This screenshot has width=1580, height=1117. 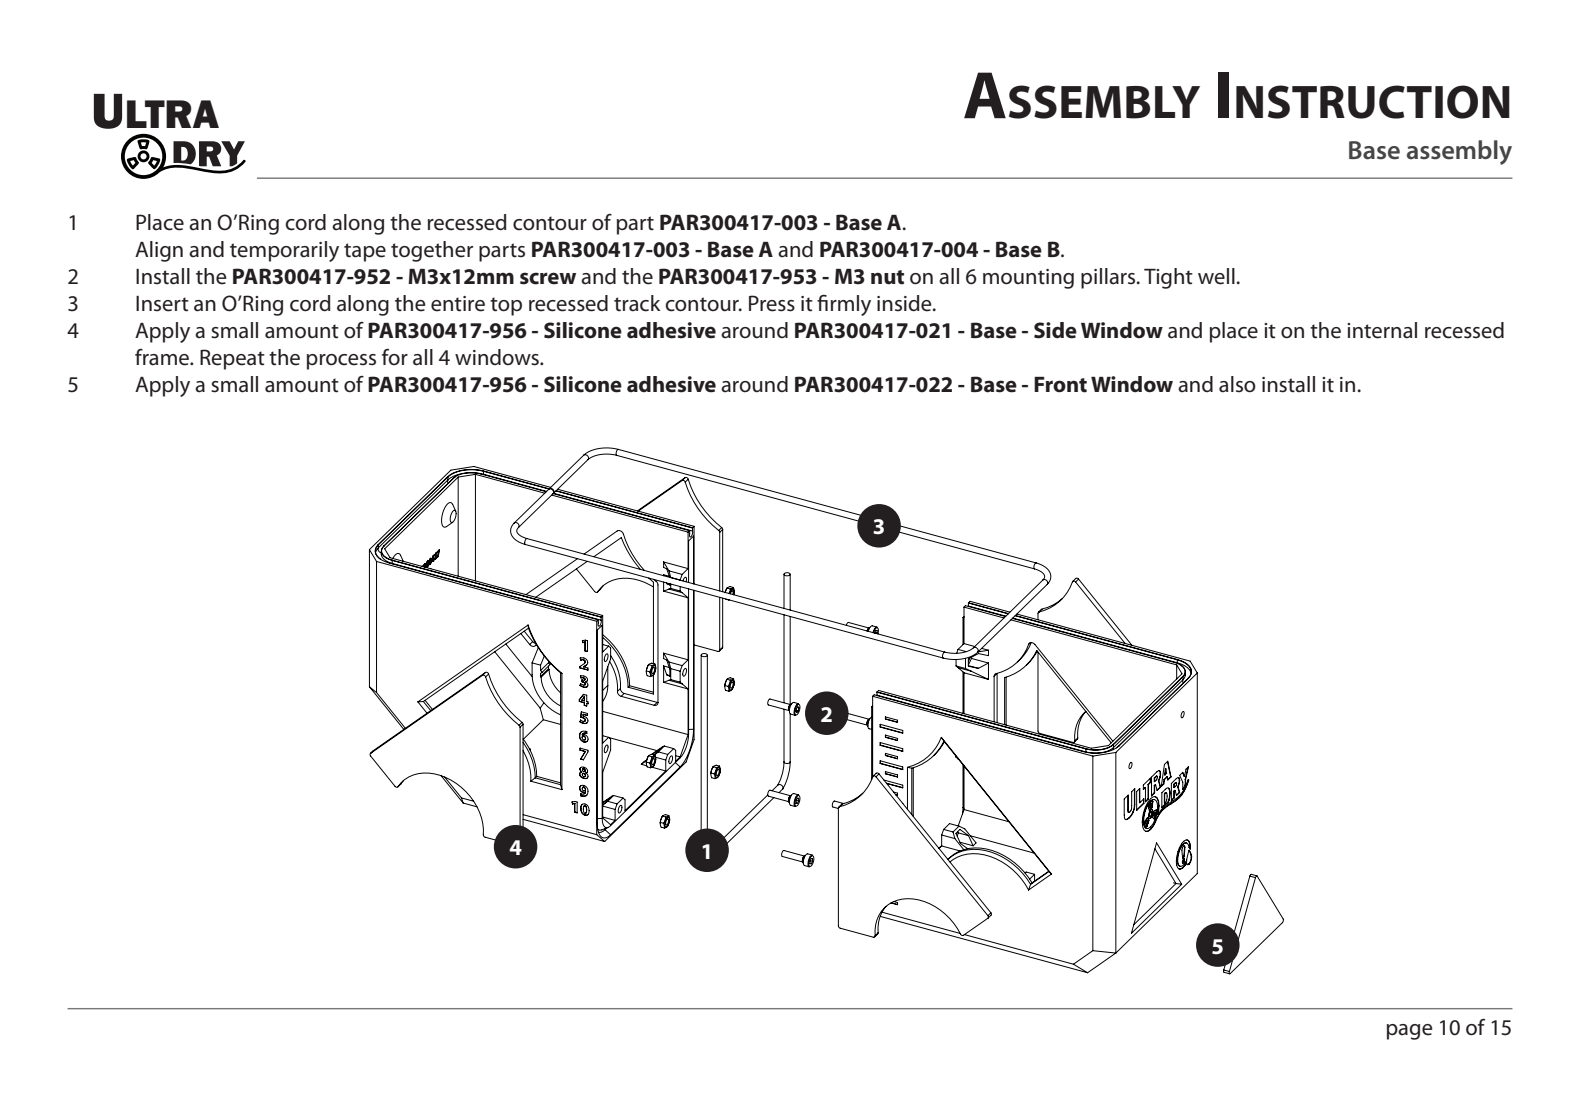 What do you see at coordinates (395, 357) in the screenshot?
I see `for` at bounding box center [395, 357].
